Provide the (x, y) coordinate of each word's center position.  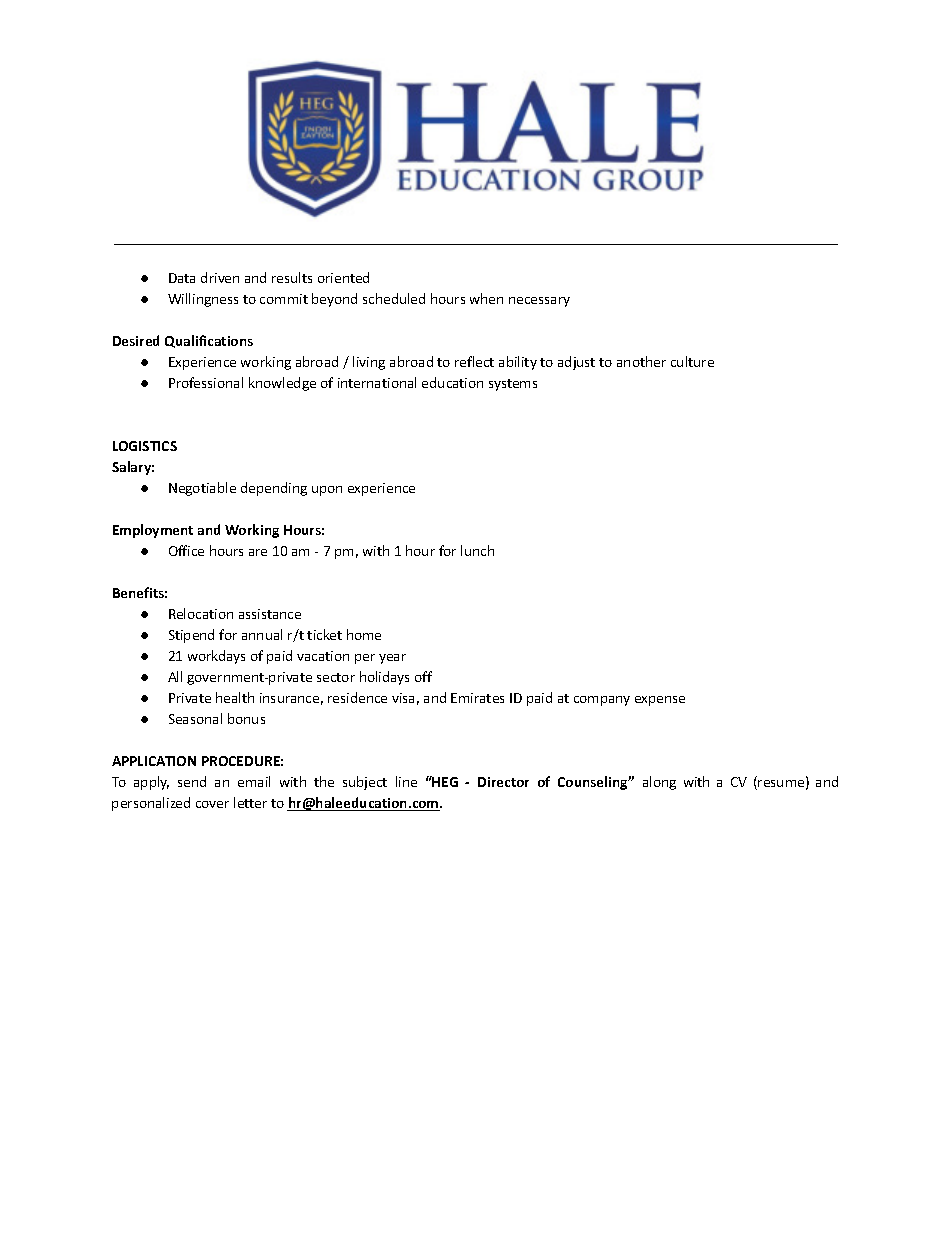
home (364, 634)
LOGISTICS (145, 446)
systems (513, 385)
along (659, 783)
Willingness (203, 300)
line (406, 781)
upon (327, 491)
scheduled (394, 298)
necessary (539, 302)
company (602, 701)
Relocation (201, 613)
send (192, 781)
